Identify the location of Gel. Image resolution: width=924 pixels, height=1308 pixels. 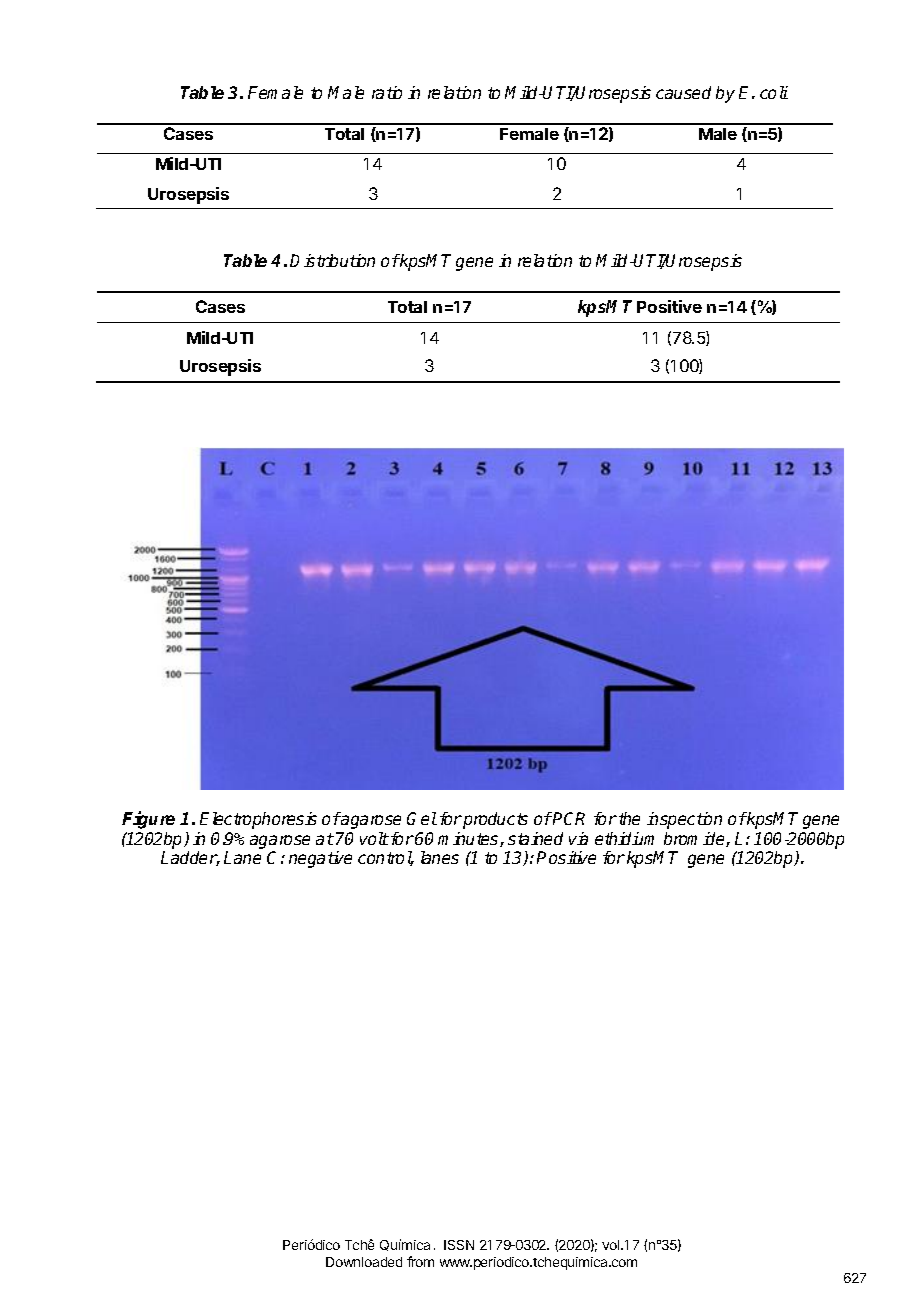
(422, 818).
